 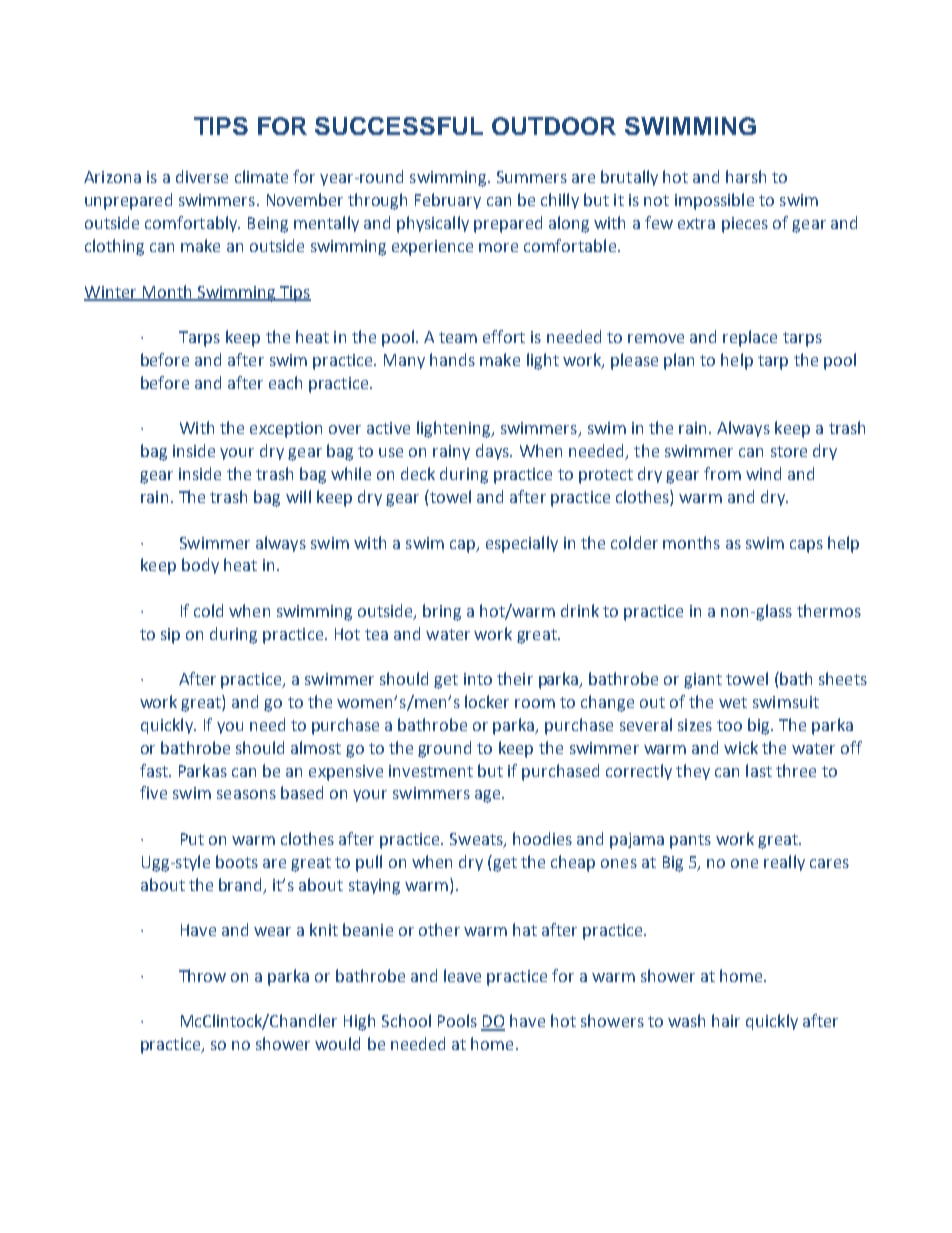 I want to click on locker, so click(x=487, y=701).
